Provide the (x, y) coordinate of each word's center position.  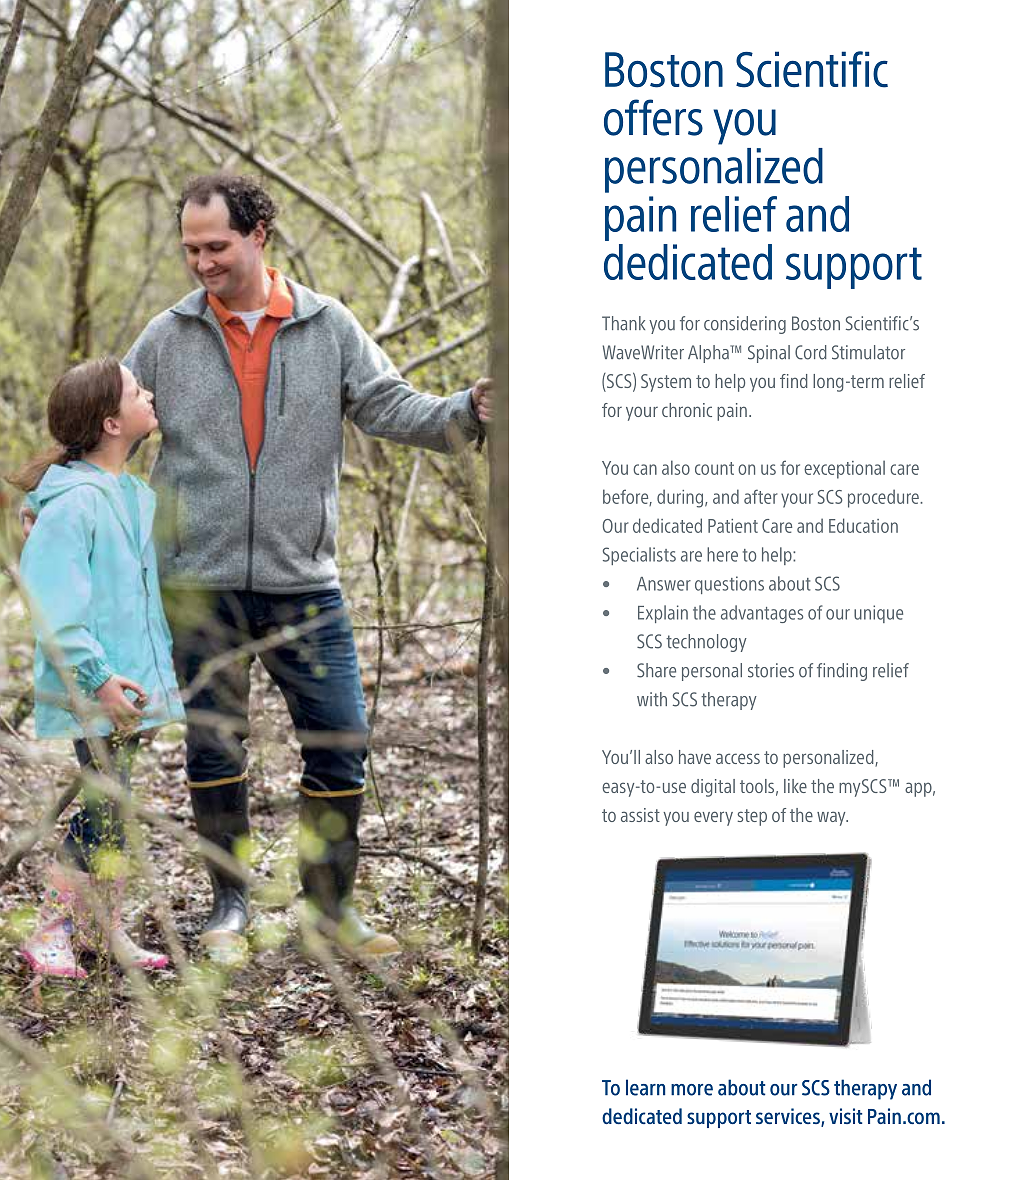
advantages (762, 614)
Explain (663, 614)
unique (878, 614)
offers (653, 117)
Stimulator (868, 352)
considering (745, 325)
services (789, 1117)
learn (645, 1087)
